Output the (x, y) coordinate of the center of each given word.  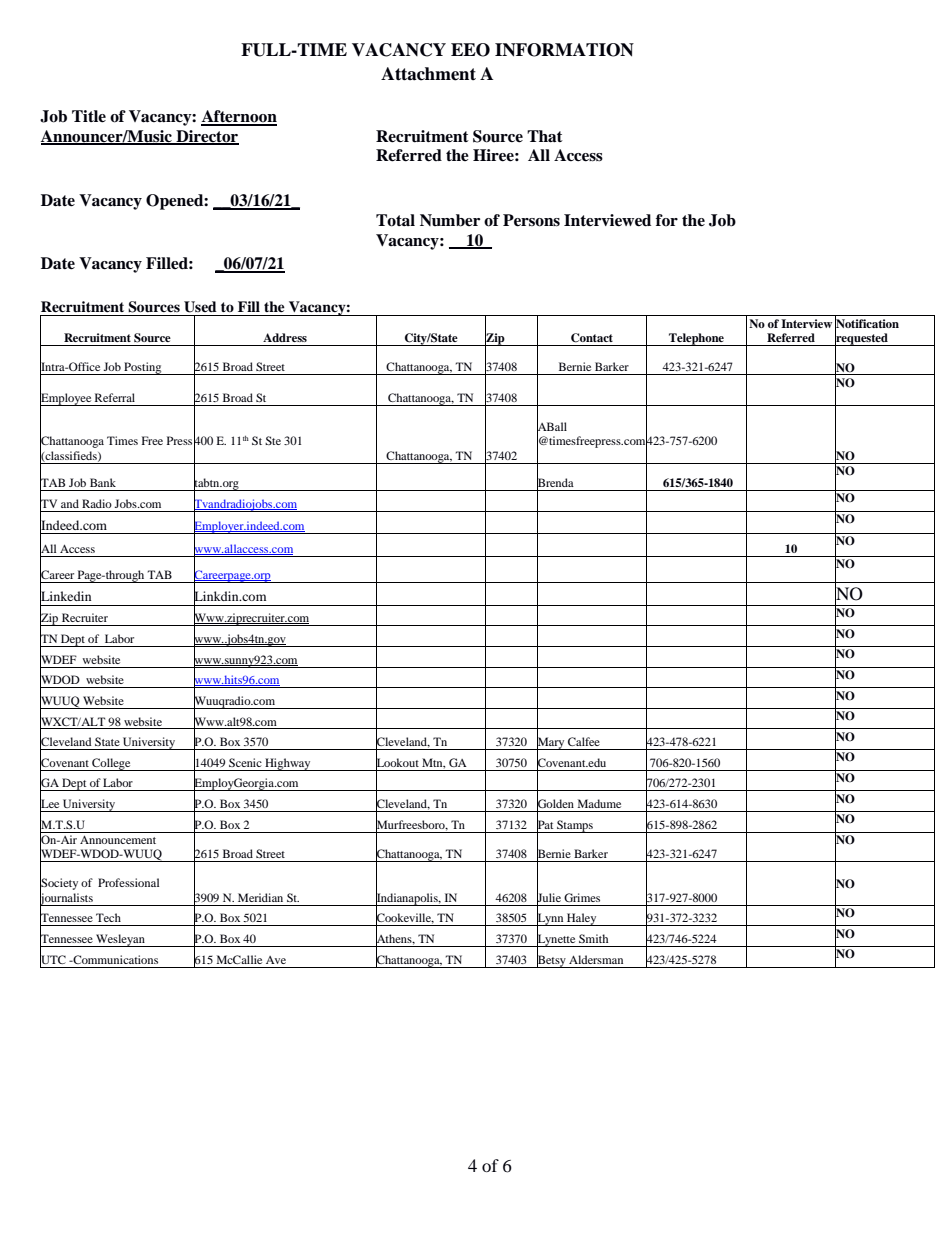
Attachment (428, 74)
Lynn (550, 920)
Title (89, 116)
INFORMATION (564, 50)
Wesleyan (120, 940)
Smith (593, 938)
